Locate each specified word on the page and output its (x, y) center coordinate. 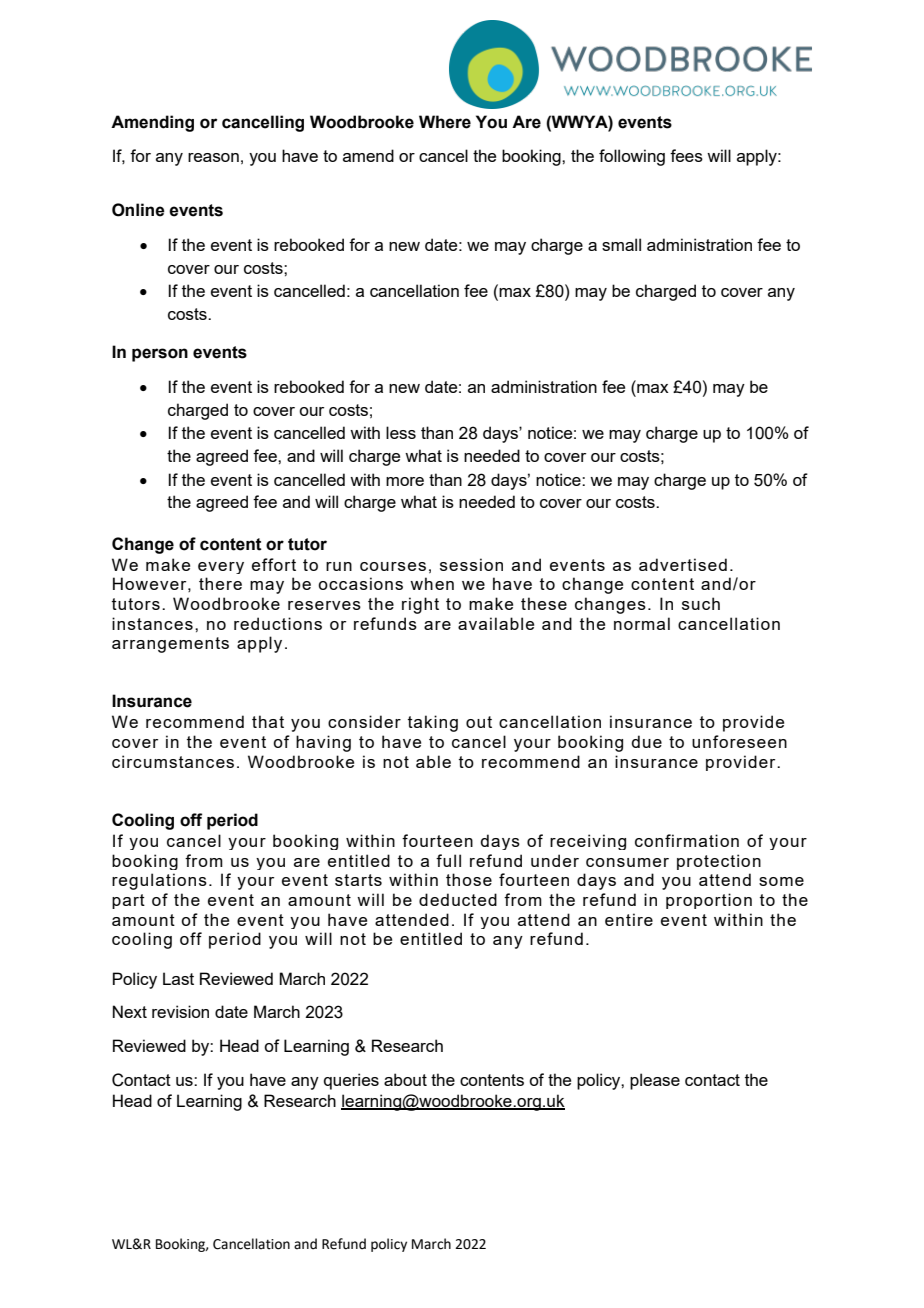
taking (433, 723)
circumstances (173, 761)
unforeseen (739, 741)
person (160, 355)
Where (445, 122)
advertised (683, 564)
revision (180, 1011)
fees (686, 155)
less (401, 432)
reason (213, 157)
